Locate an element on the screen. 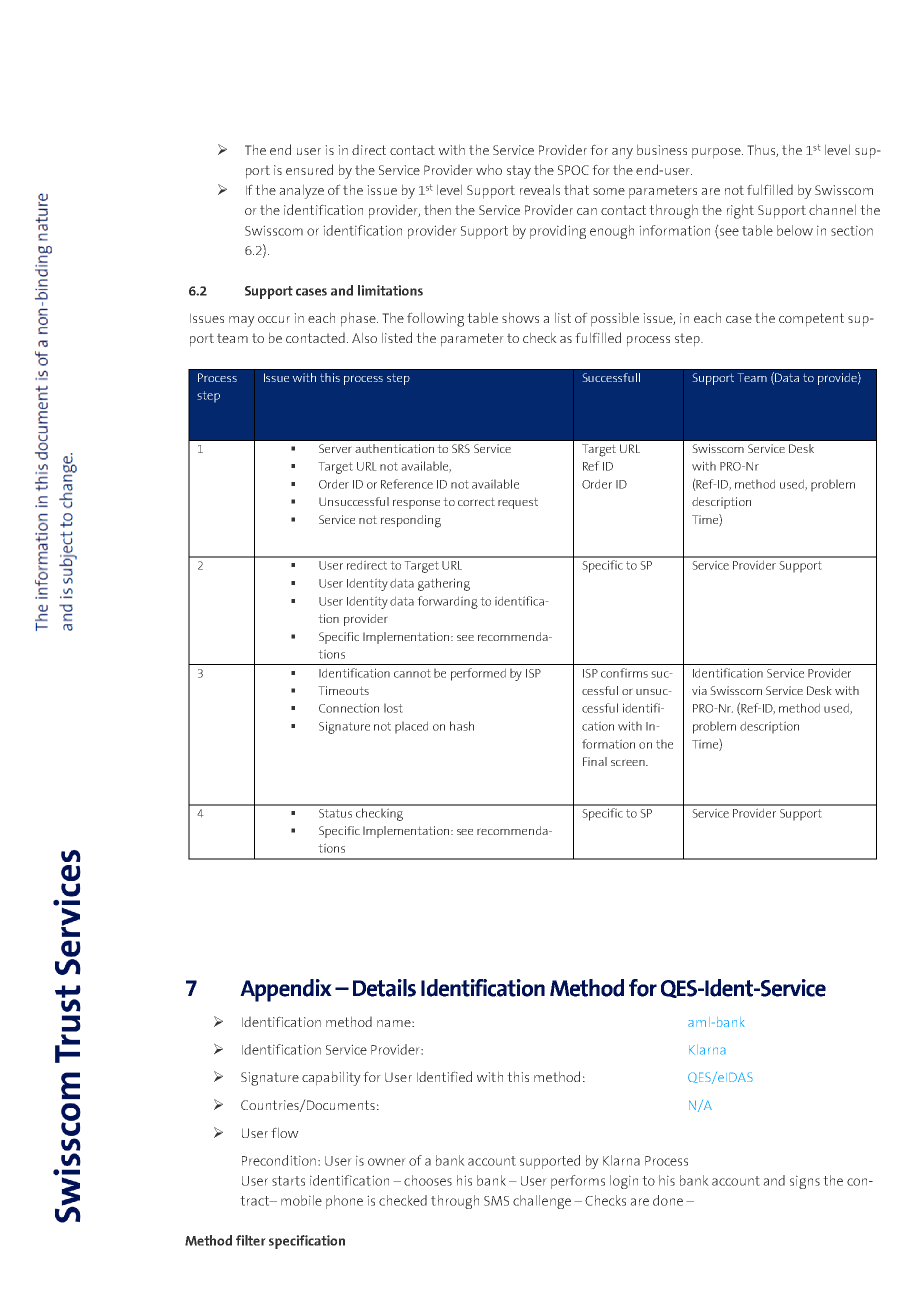  Appendix is located at coordinates (286, 990).
